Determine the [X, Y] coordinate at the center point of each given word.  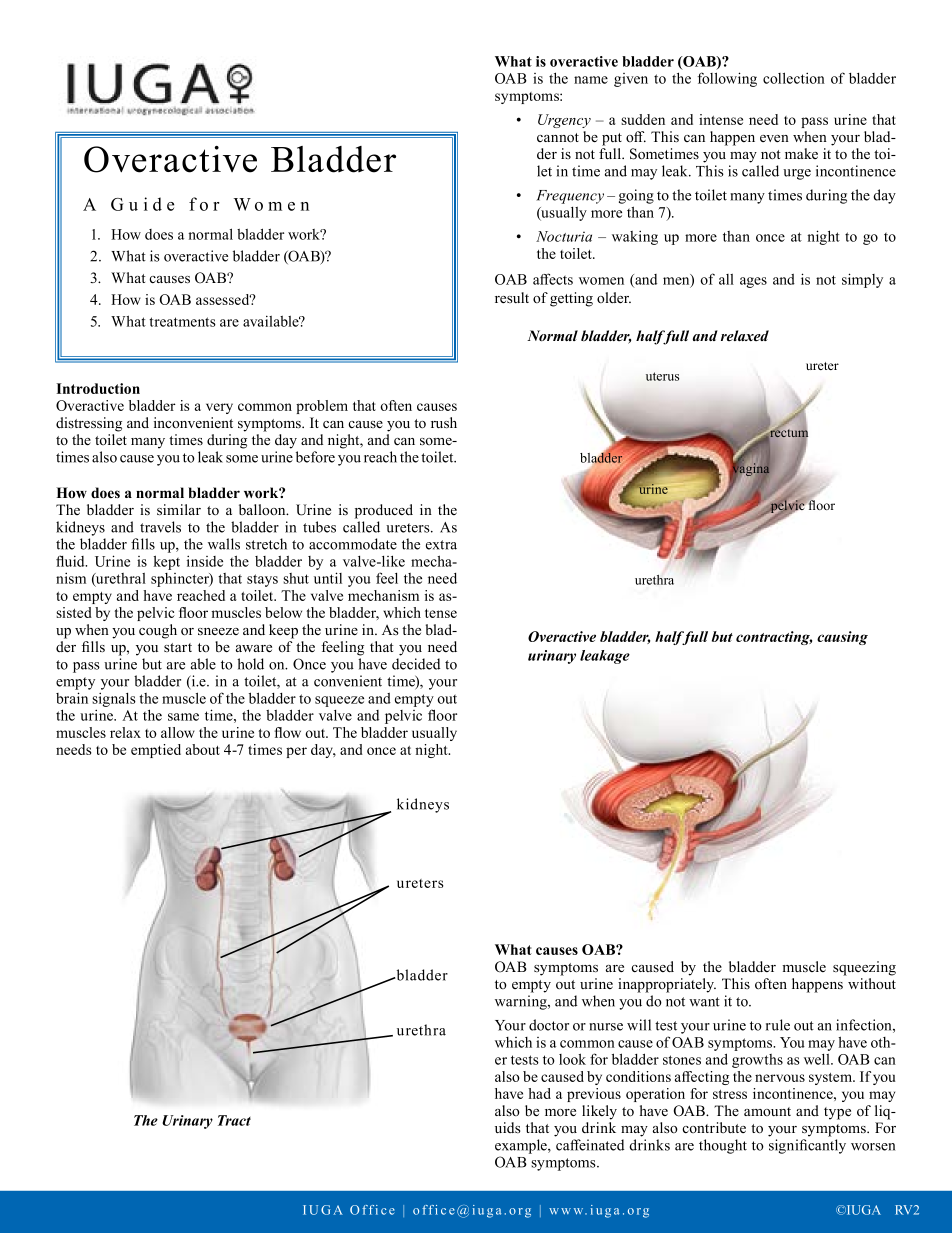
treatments [182, 322]
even [774, 138]
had [539, 1093]
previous [594, 1095]
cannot [558, 138]
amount [767, 1111]
